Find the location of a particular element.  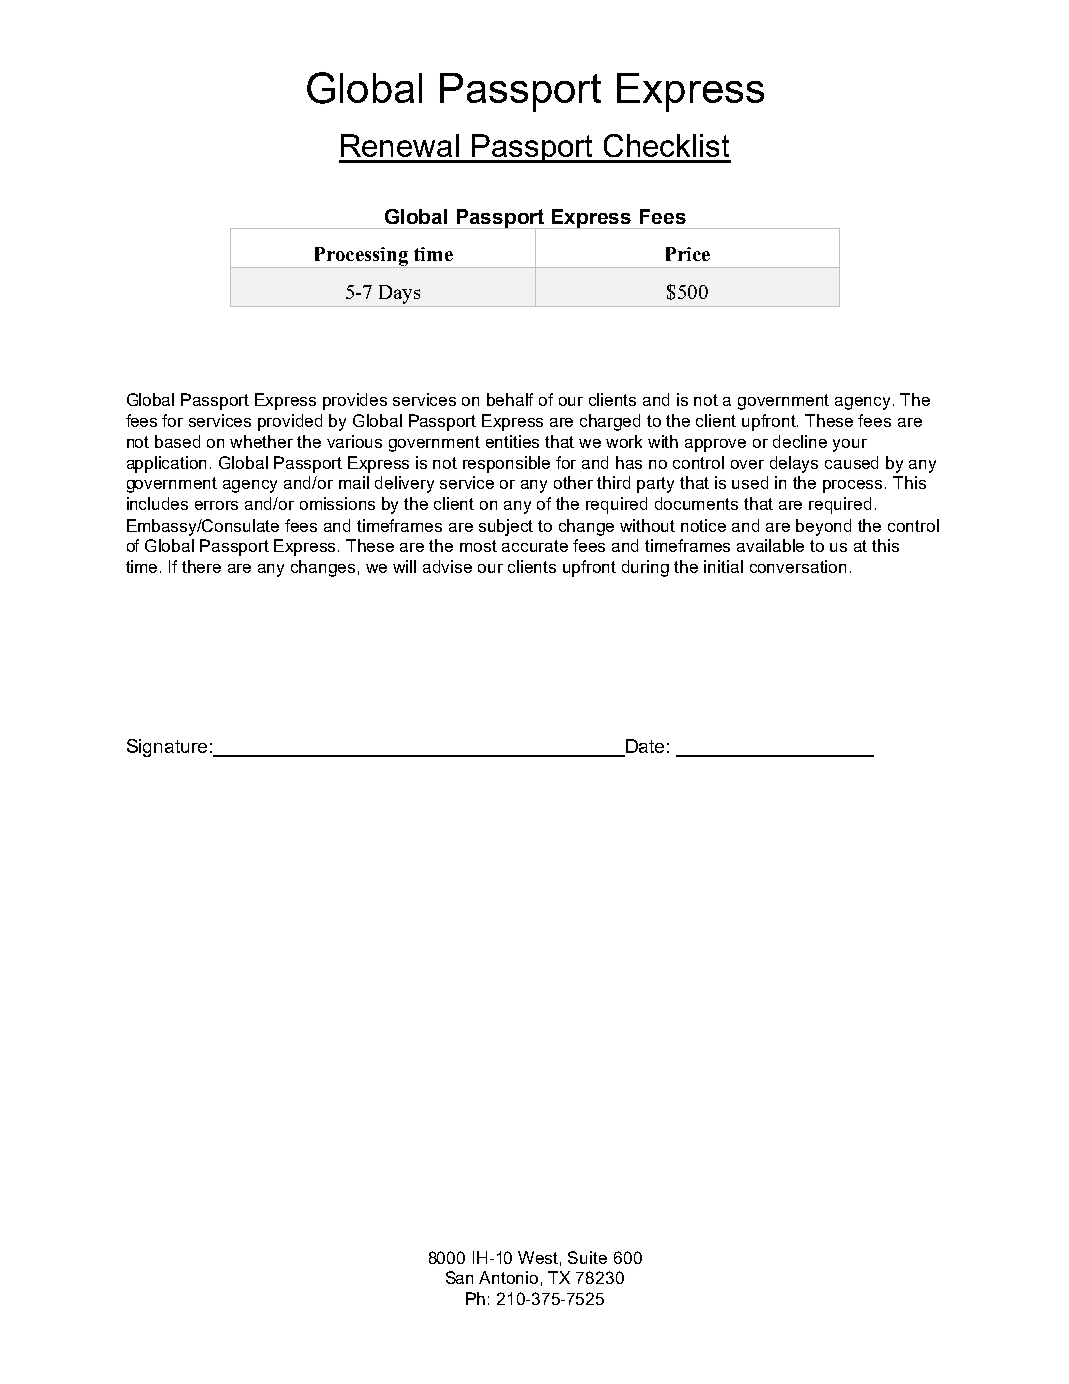

there is located at coordinates (201, 566).
